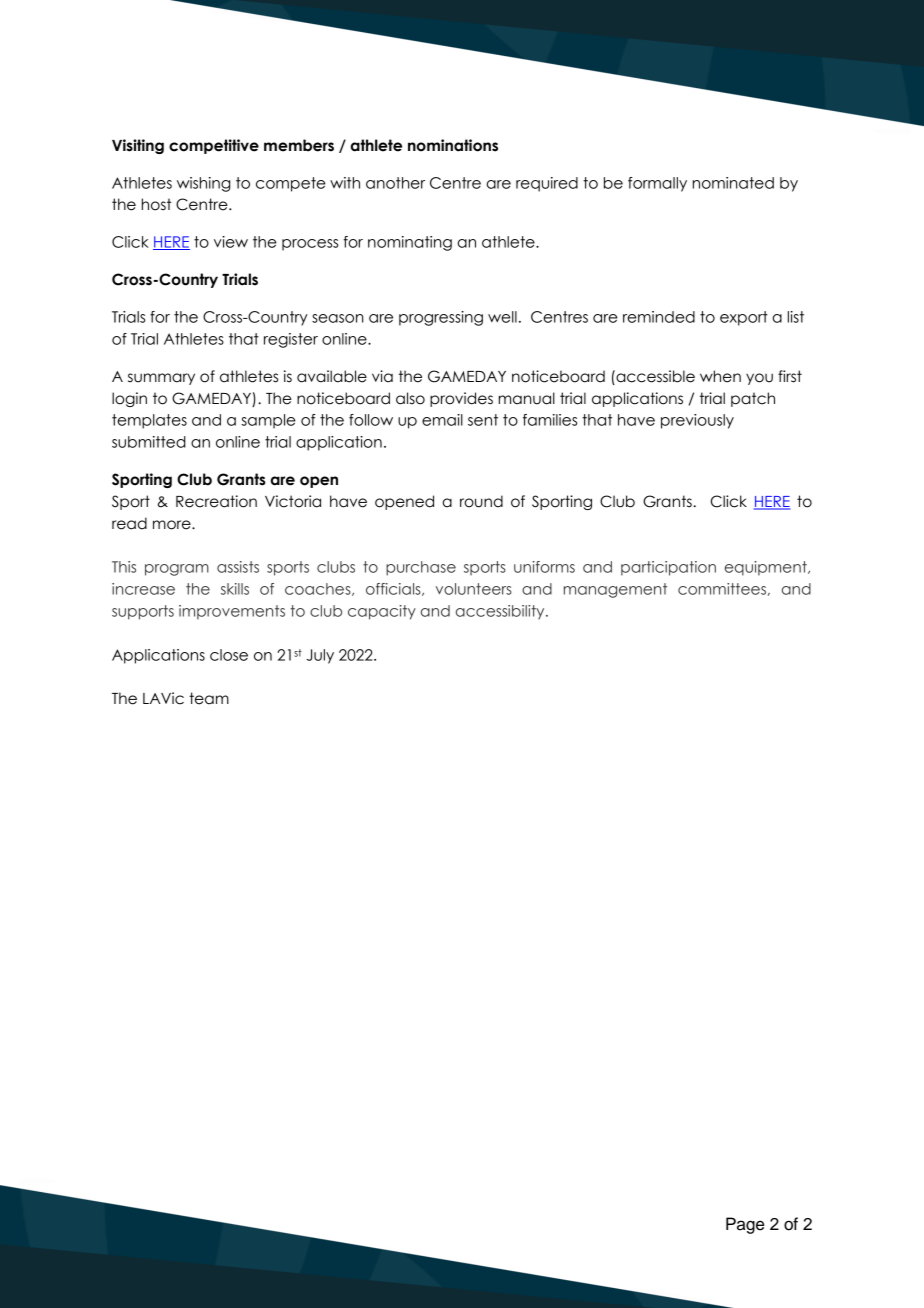  Describe the element at coordinates (229, 655) in the screenshot. I see `close` at that location.
